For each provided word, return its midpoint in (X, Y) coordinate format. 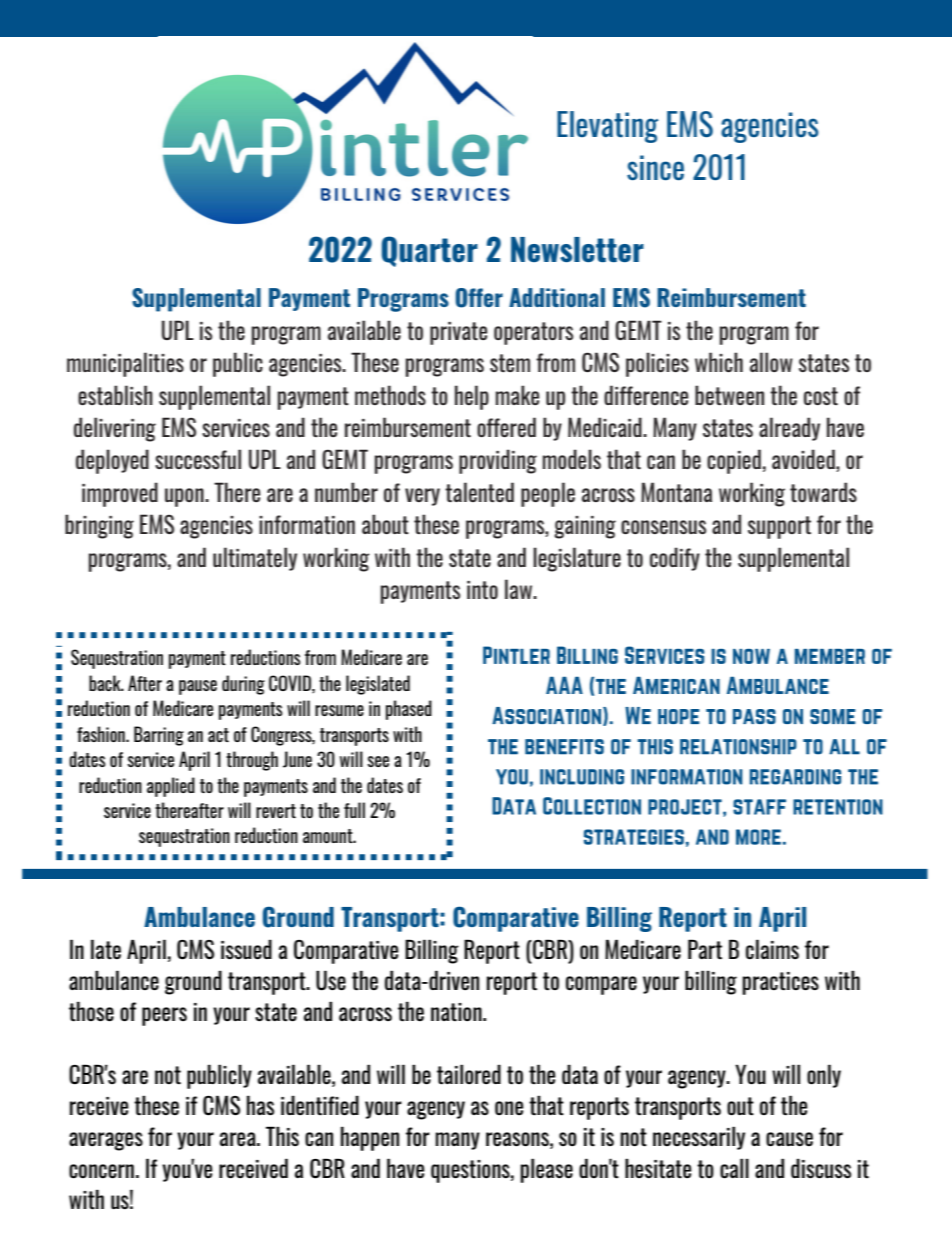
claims (772, 949)
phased (409, 710)
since (655, 168)
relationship (738, 747)
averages (106, 1141)
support (779, 527)
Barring (159, 736)
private (459, 333)
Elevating (607, 127)
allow (771, 362)
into (482, 590)
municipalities (125, 364)
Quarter (430, 251)
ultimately (255, 559)
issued (246, 949)
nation (457, 1012)
